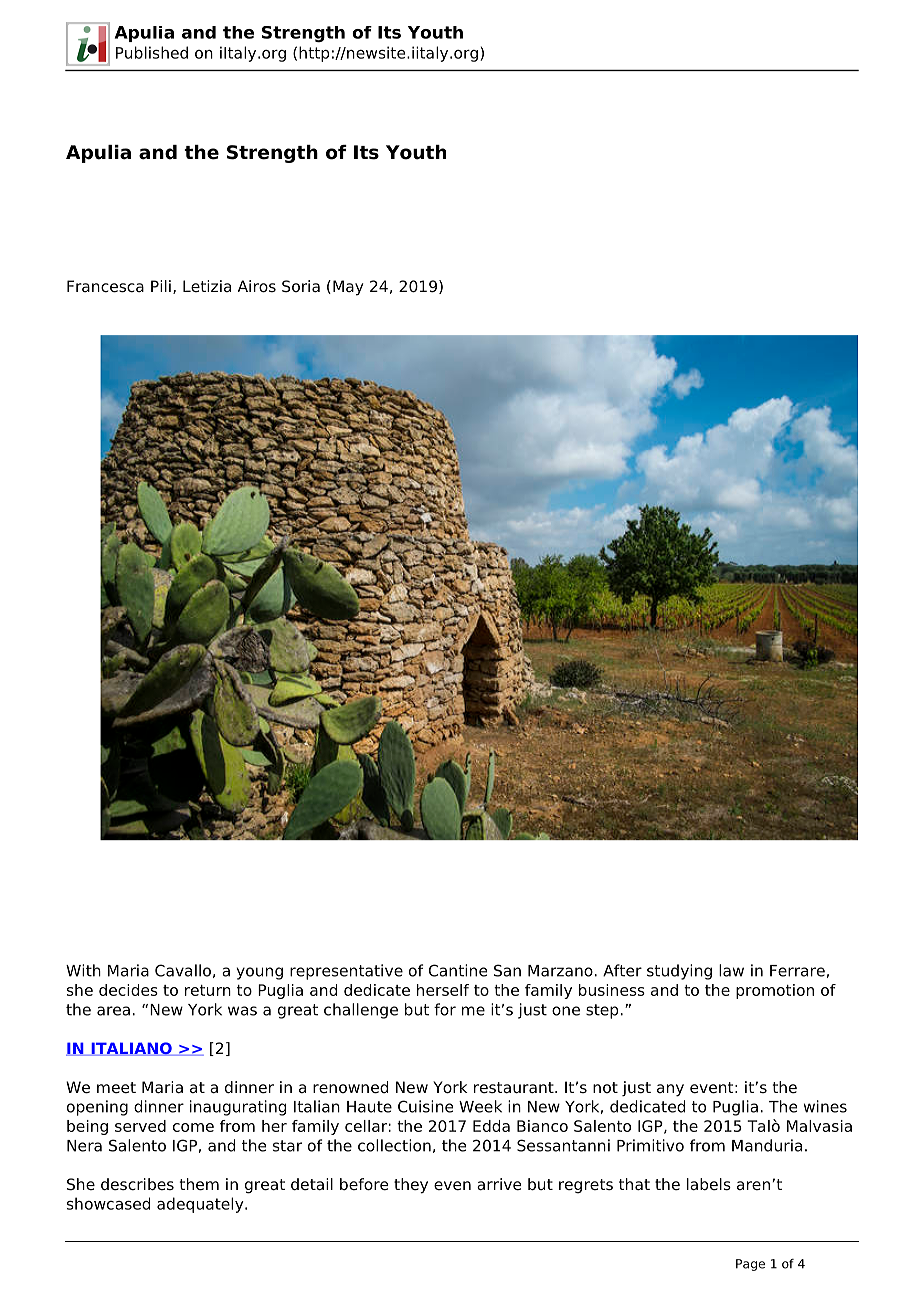 Image resolution: width=924 pixels, height=1308 pixels. Describe the element at coordinates (152, 52) in the screenshot. I see `Published` at that location.
